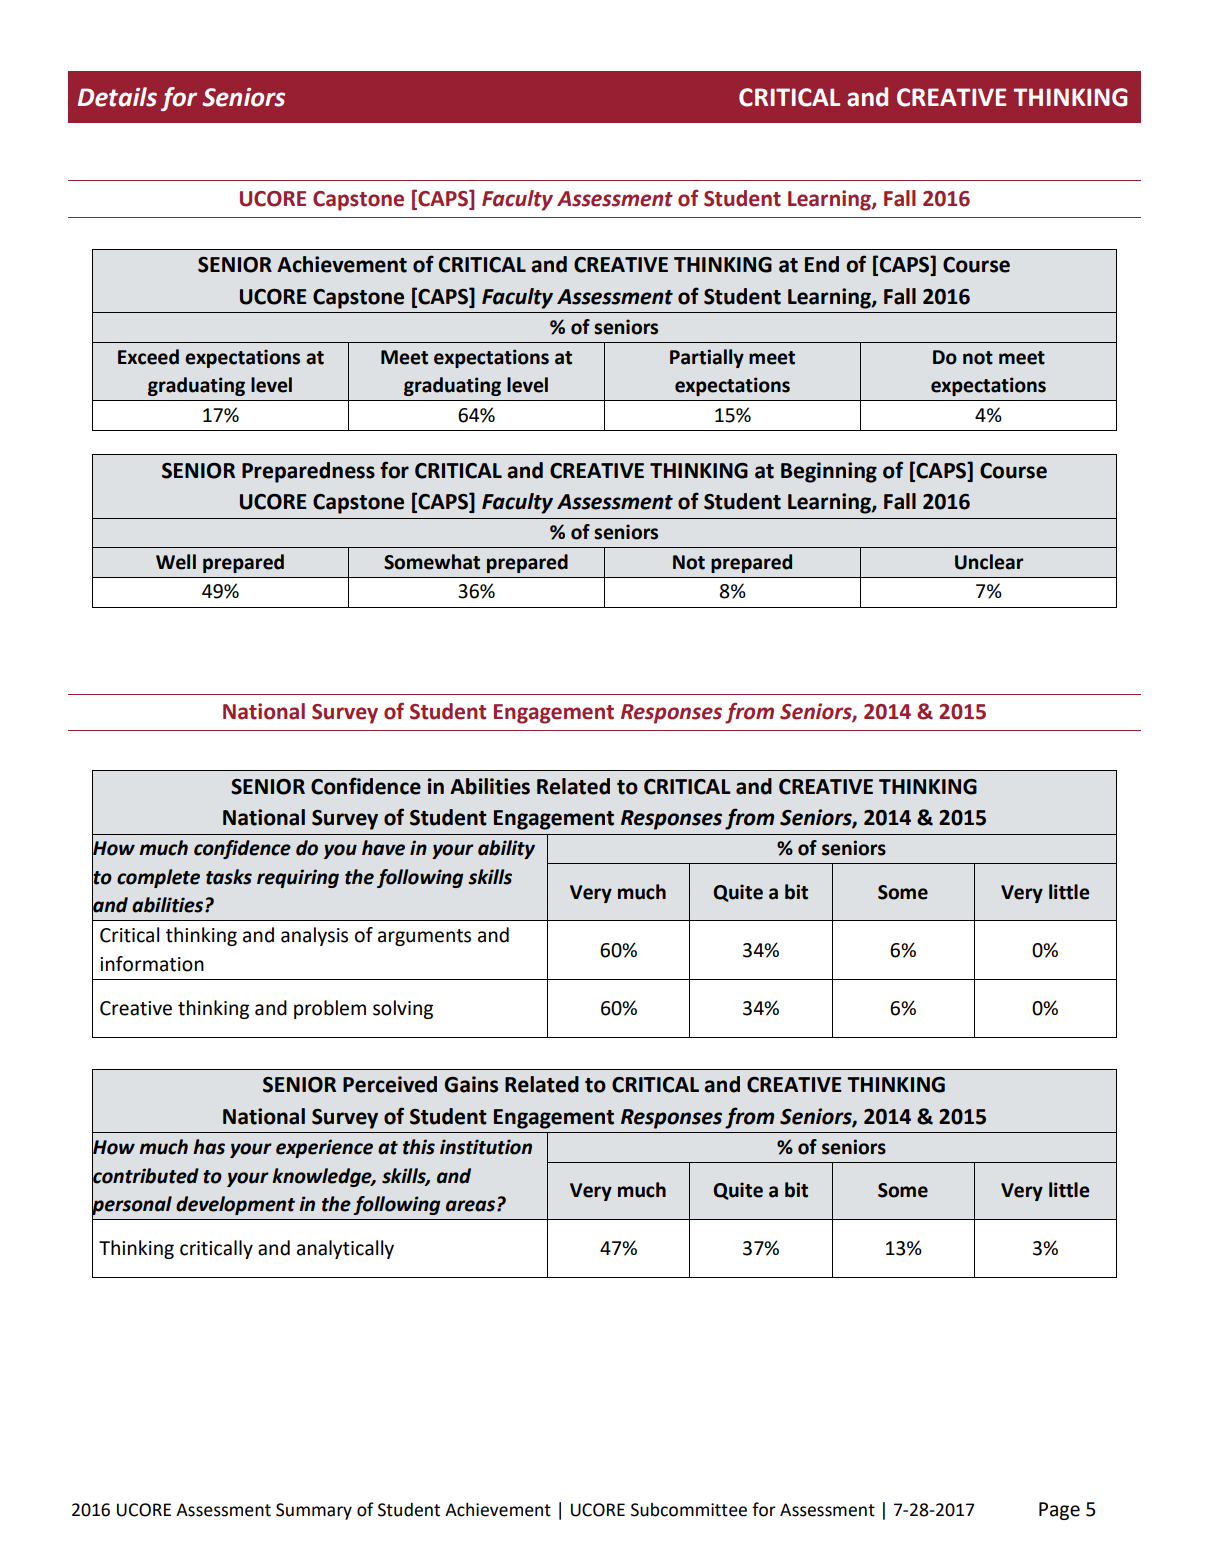  Describe the element at coordinates (1059, 1511) in the image. I see `Page` at that location.
